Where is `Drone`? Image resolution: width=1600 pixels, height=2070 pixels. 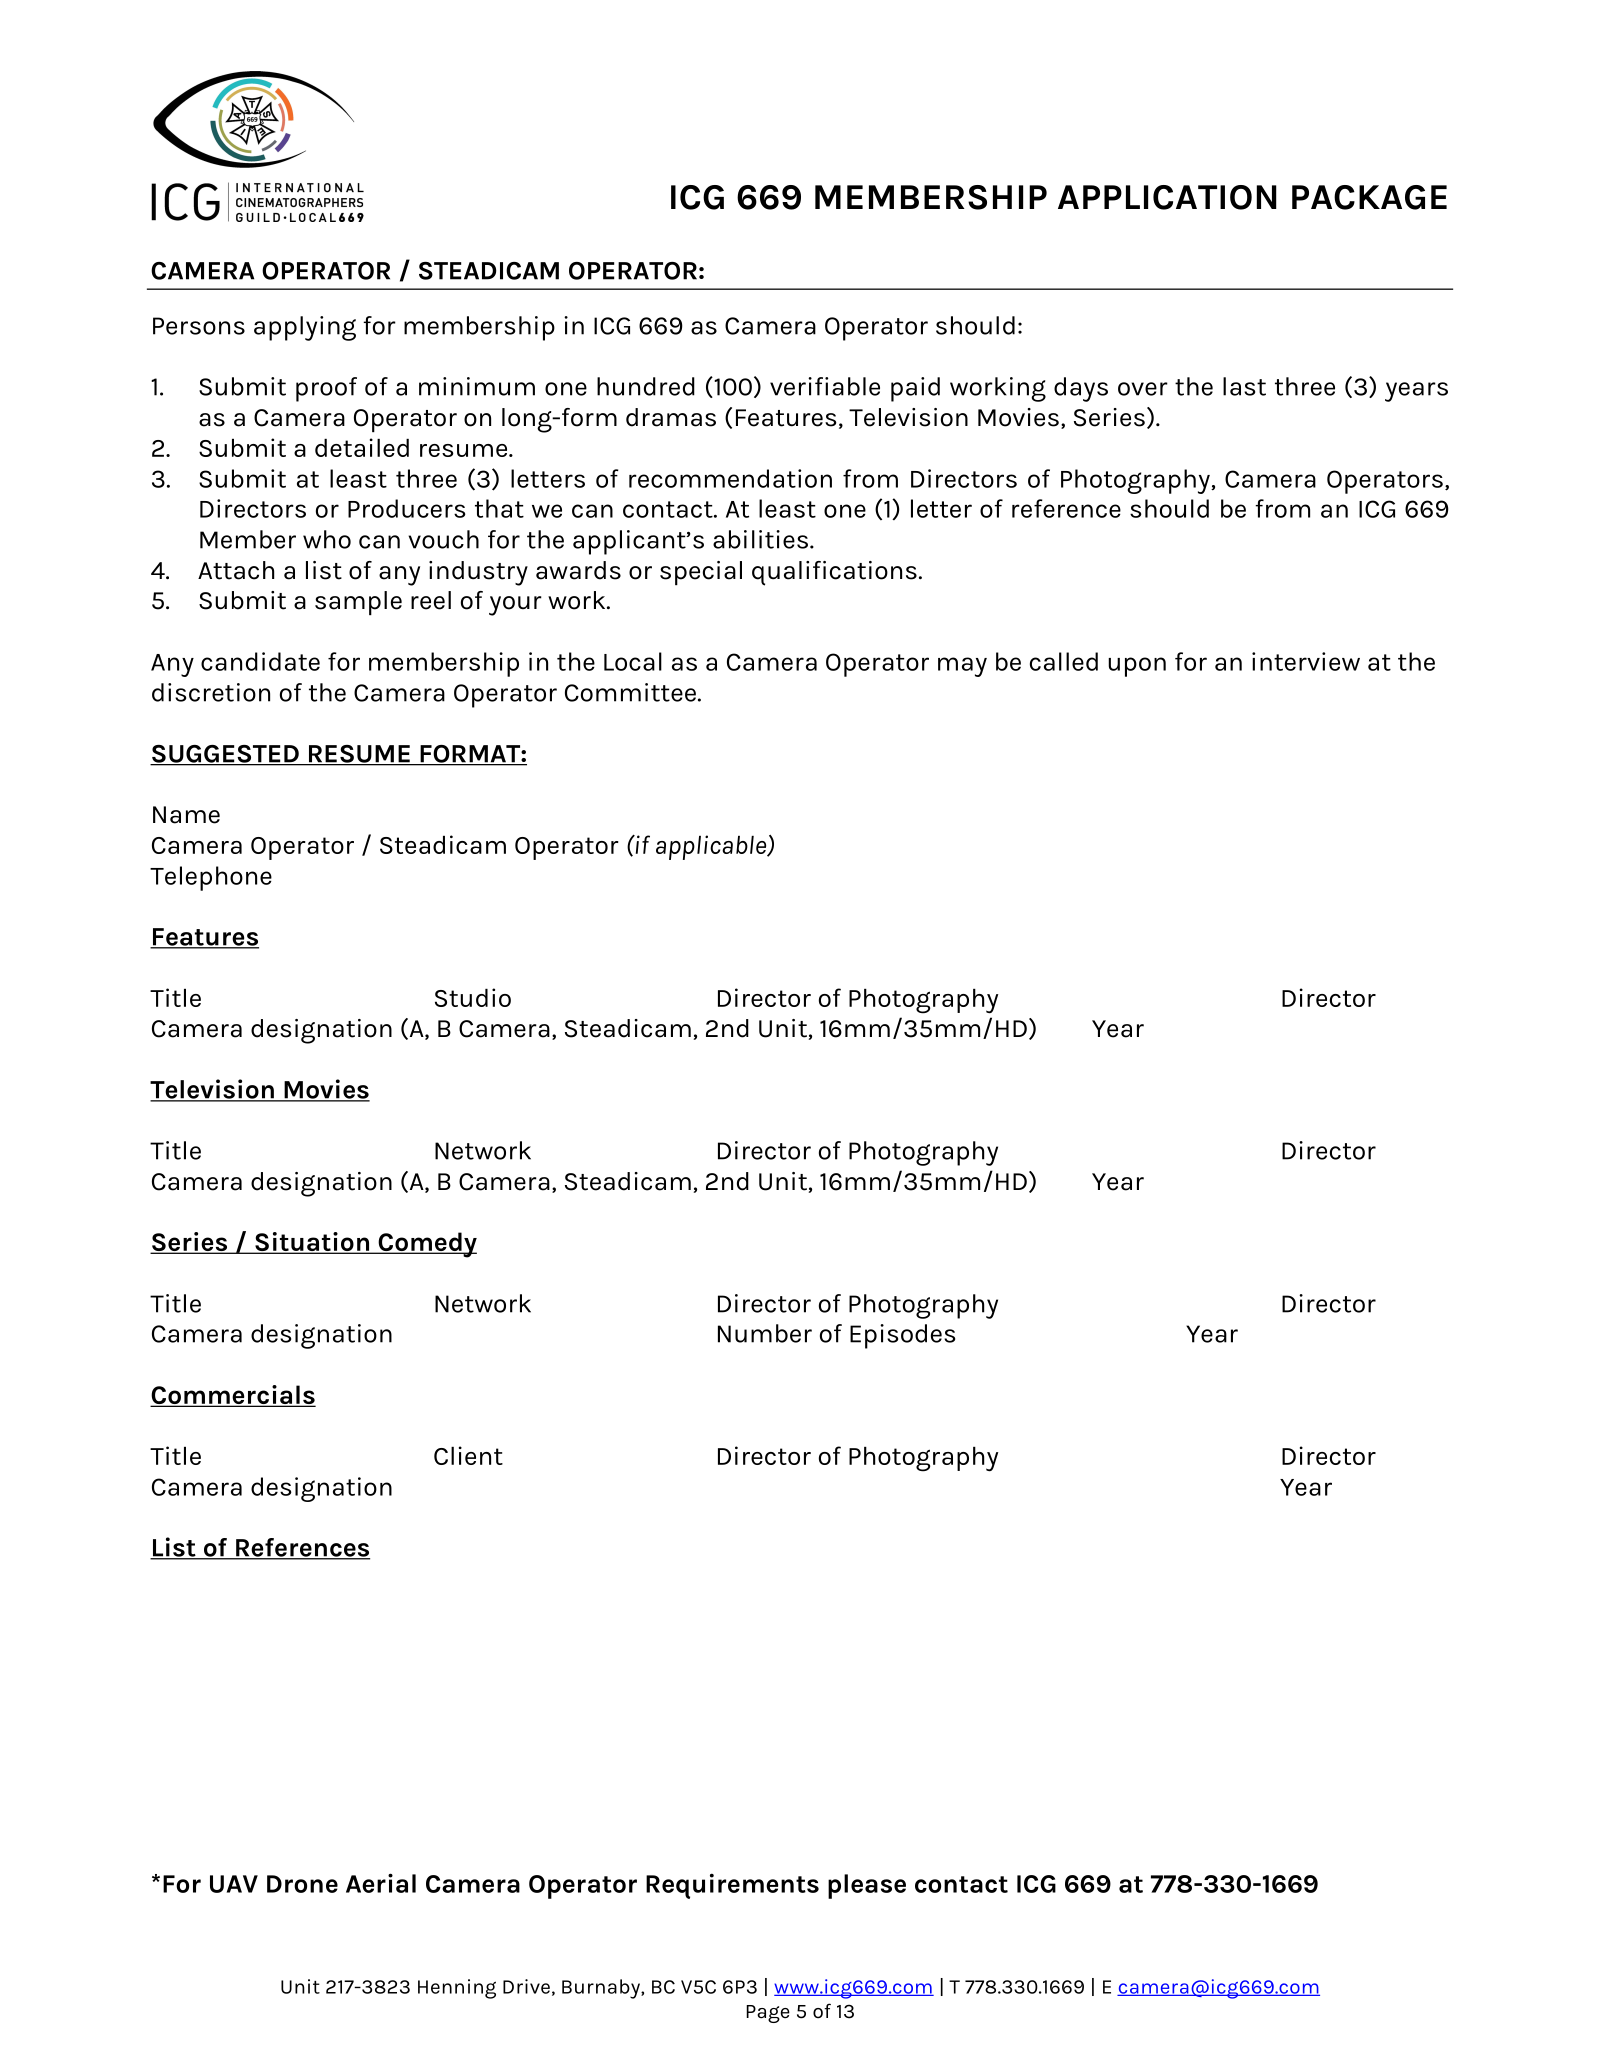 Drone is located at coordinates (302, 1884).
